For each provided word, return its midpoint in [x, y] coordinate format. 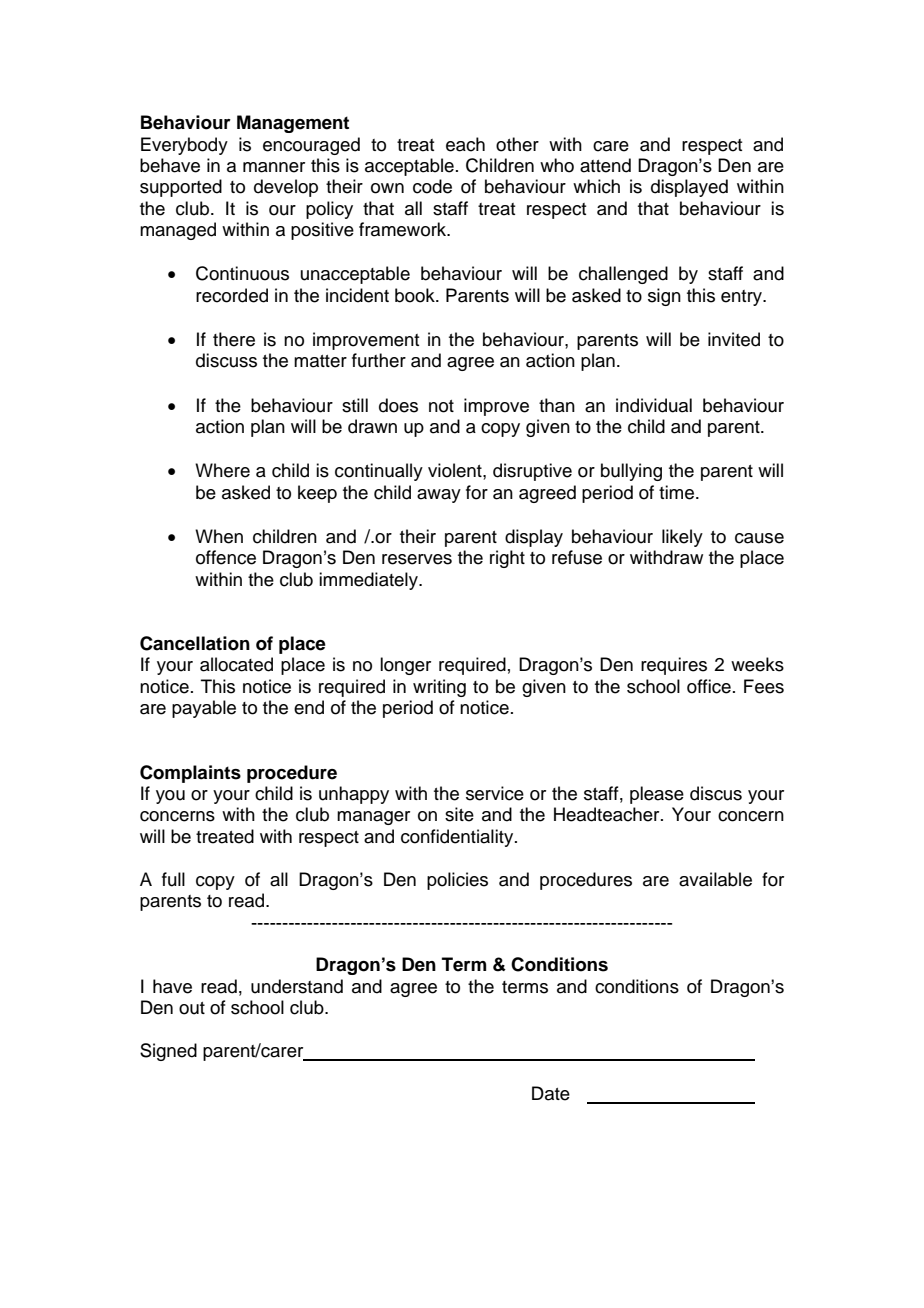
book [416, 295]
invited [734, 339]
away [439, 496]
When [219, 536]
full [173, 879]
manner [274, 167]
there [234, 339]
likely [682, 538]
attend [605, 165]
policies [457, 881]
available [715, 879]
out [192, 1008]
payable [204, 709]
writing [439, 688]
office [709, 686]
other [517, 144]
